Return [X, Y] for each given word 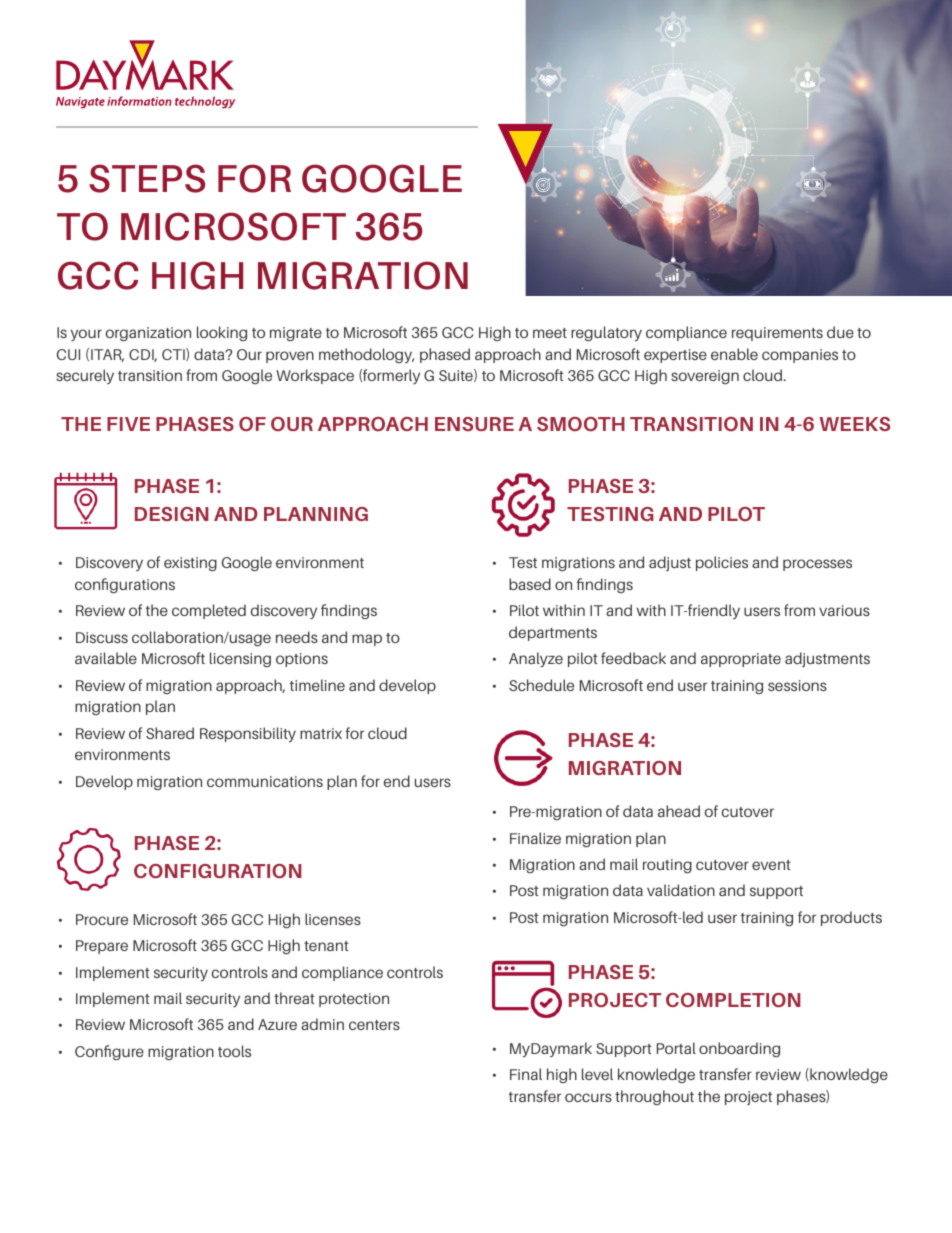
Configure [109, 1052]
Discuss [102, 637]
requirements [777, 334]
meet [550, 333]
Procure [102, 919]
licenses [333, 919]
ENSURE [474, 424]
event [771, 865]
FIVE [128, 424]
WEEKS [854, 424]
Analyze [536, 659]
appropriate [741, 660]
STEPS [147, 178]
